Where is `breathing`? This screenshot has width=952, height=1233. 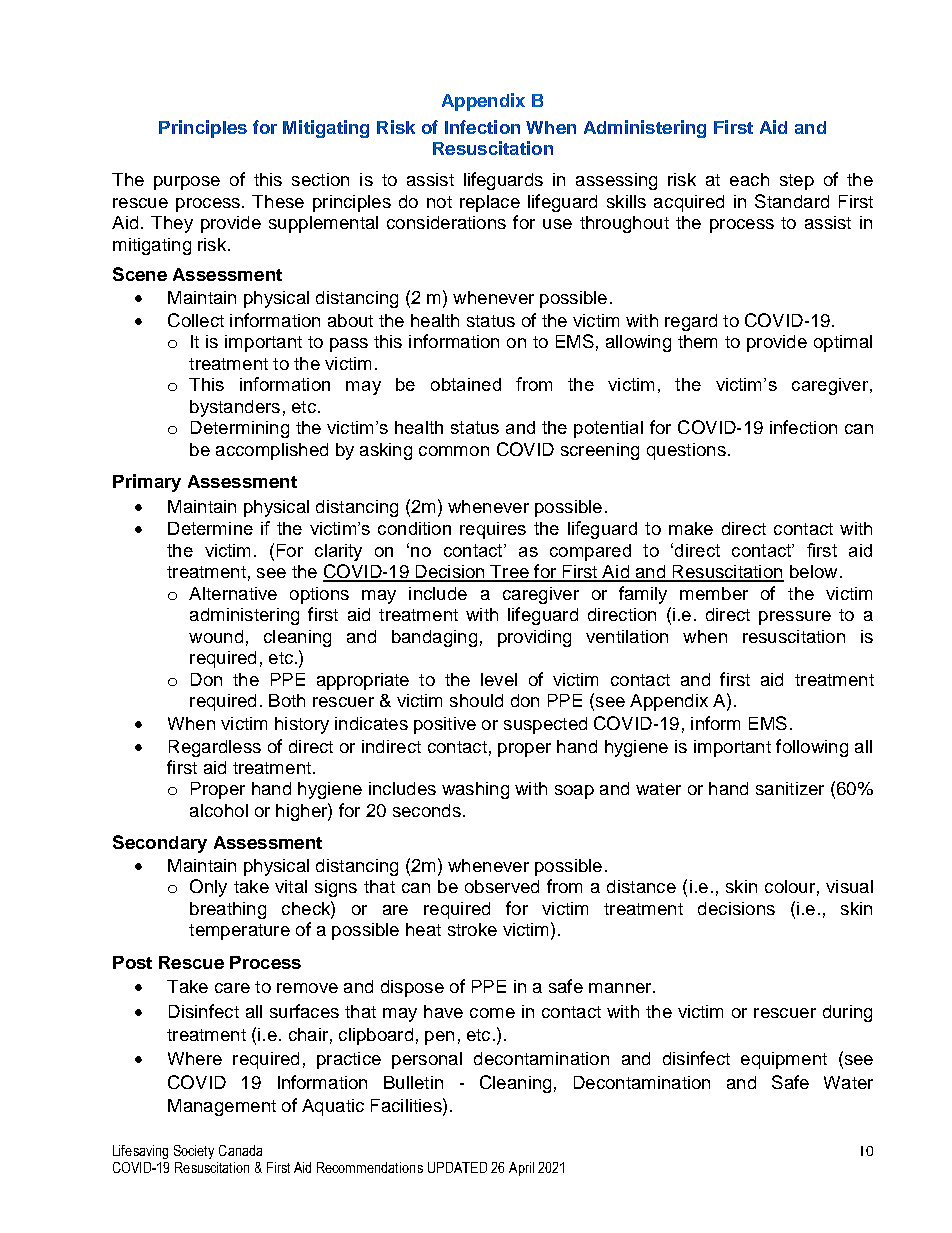
breathing is located at coordinates (228, 910).
